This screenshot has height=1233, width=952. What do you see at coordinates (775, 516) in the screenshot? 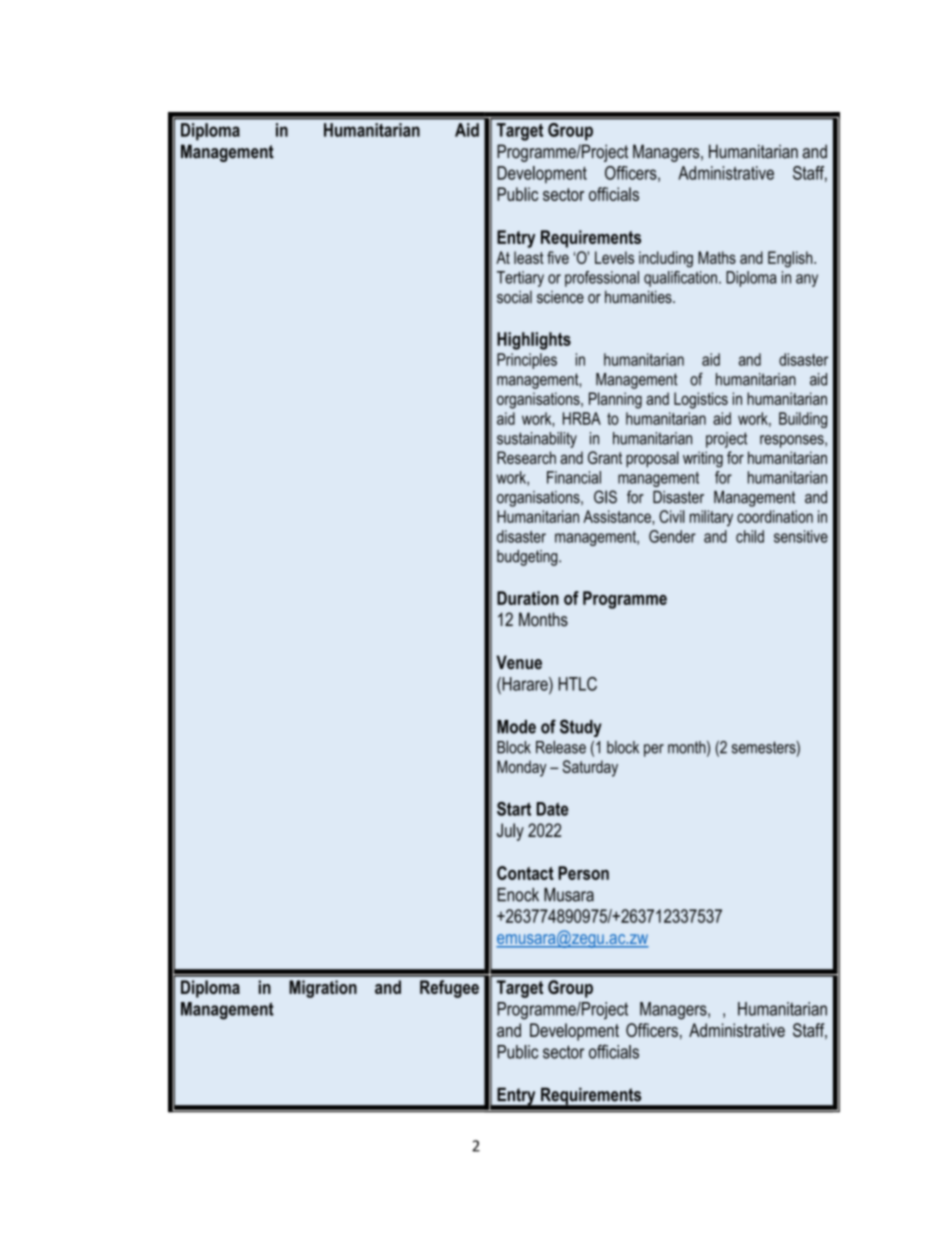
I see `coordination` at bounding box center [775, 516].
